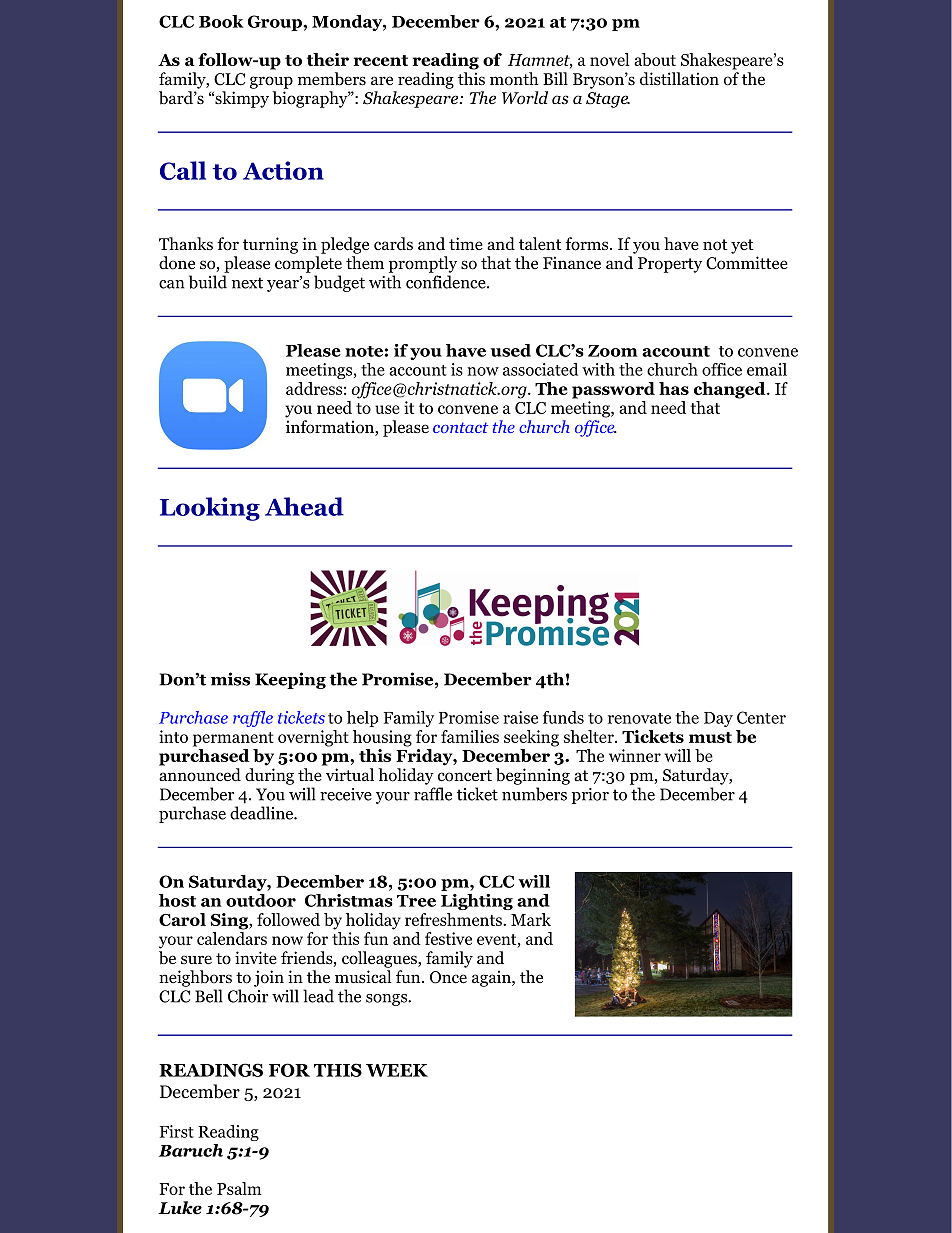 Image resolution: width=952 pixels, height=1233 pixels. Describe the element at coordinates (256, 957) in the screenshot. I see `invite` at that location.
